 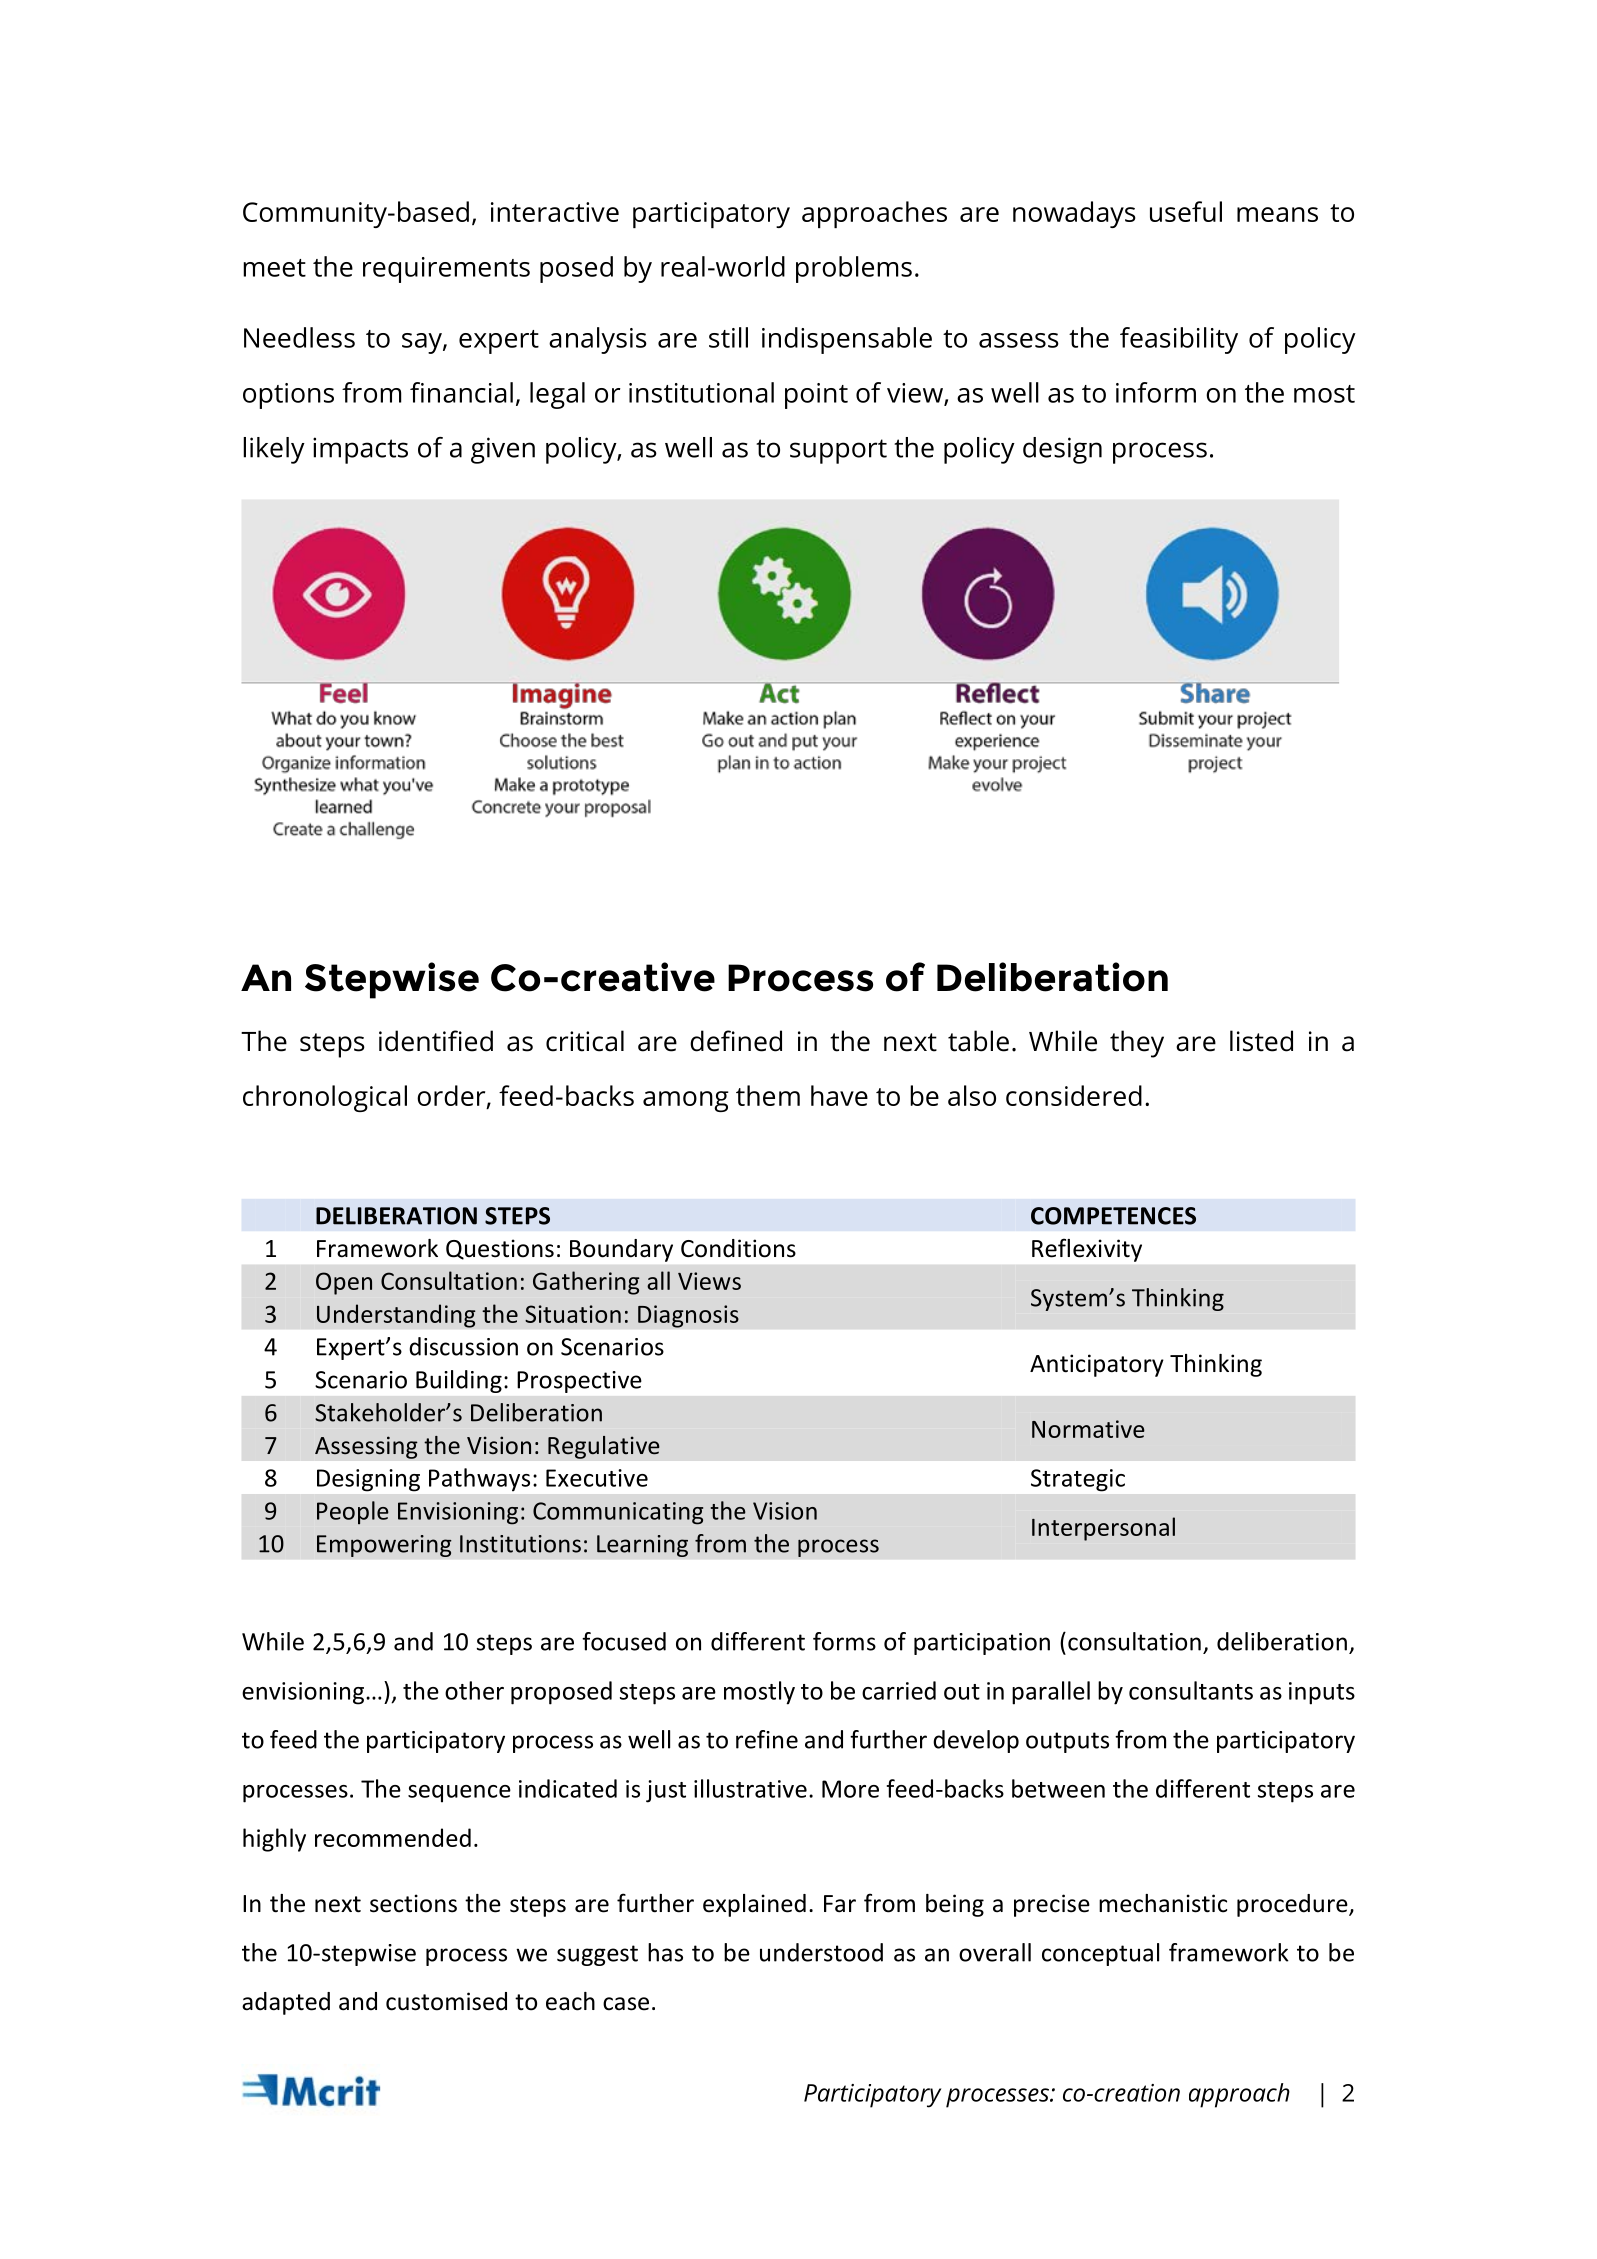 What do you see at coordinates (325, 1098) in the screenshot?
I see `chronological` at bounding box center [325, 1098].
